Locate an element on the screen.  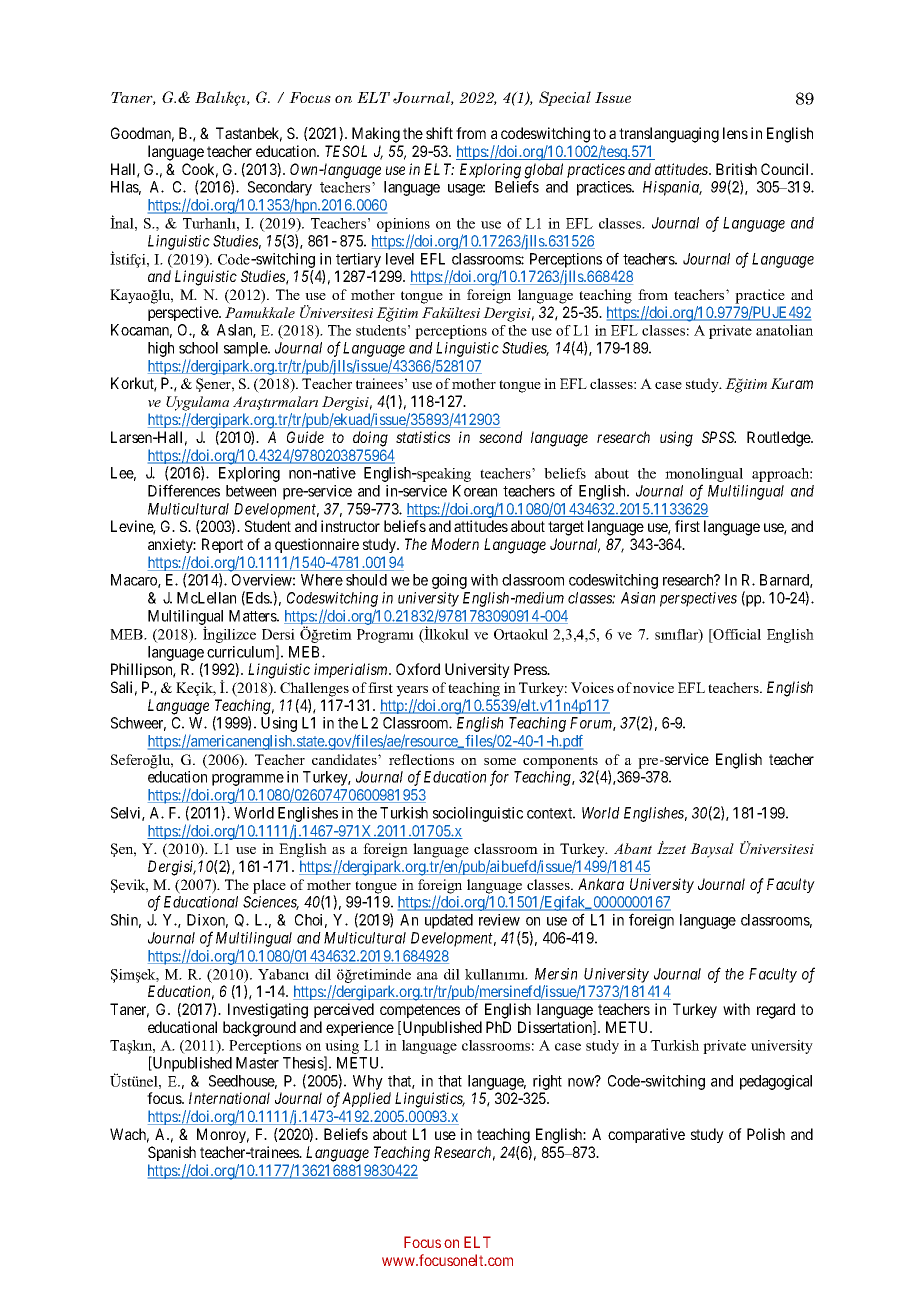
Report is located at coordinates (222, 545).
